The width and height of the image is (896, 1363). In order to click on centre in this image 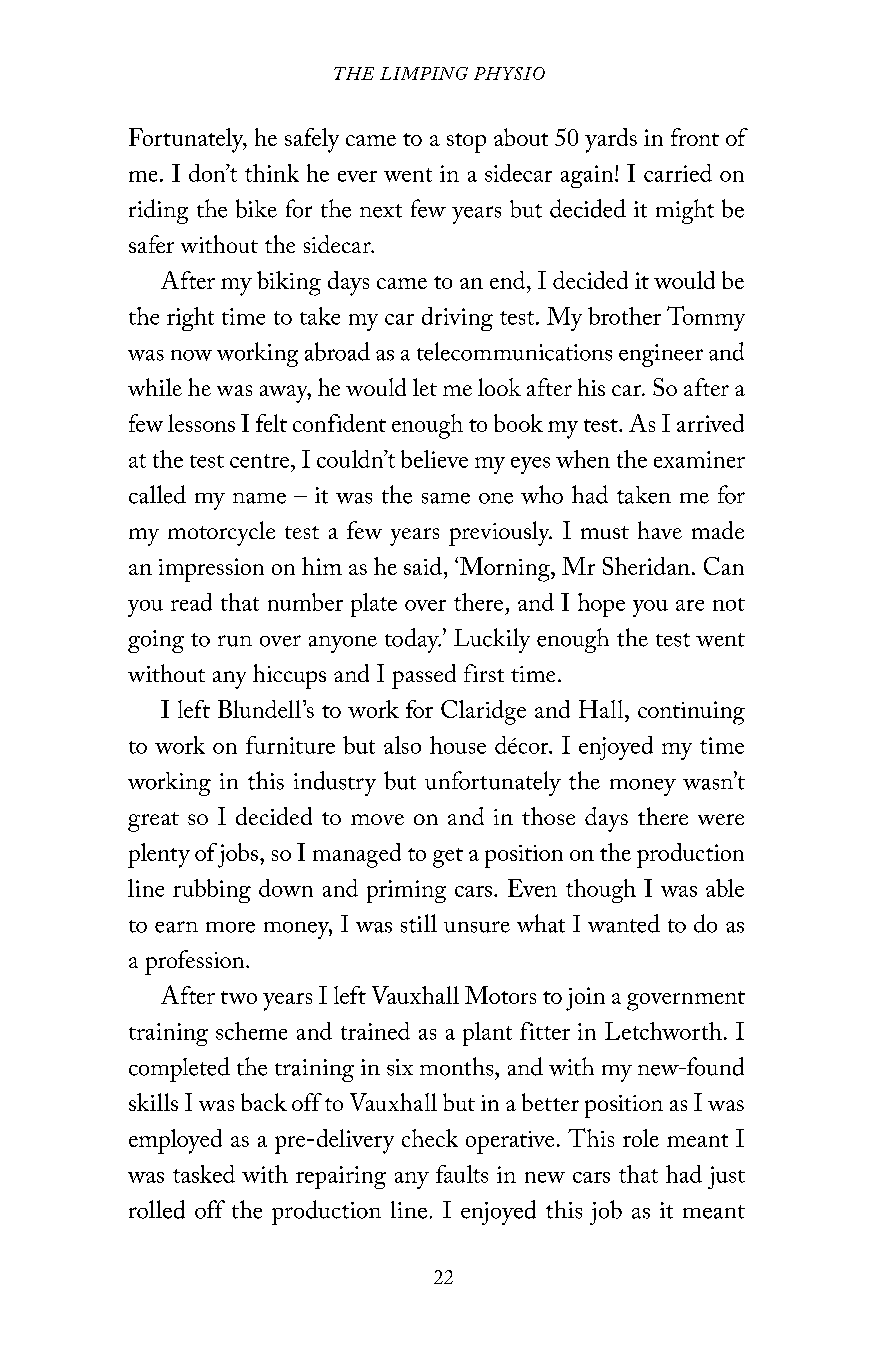, I will do `click(261, 461)`.
